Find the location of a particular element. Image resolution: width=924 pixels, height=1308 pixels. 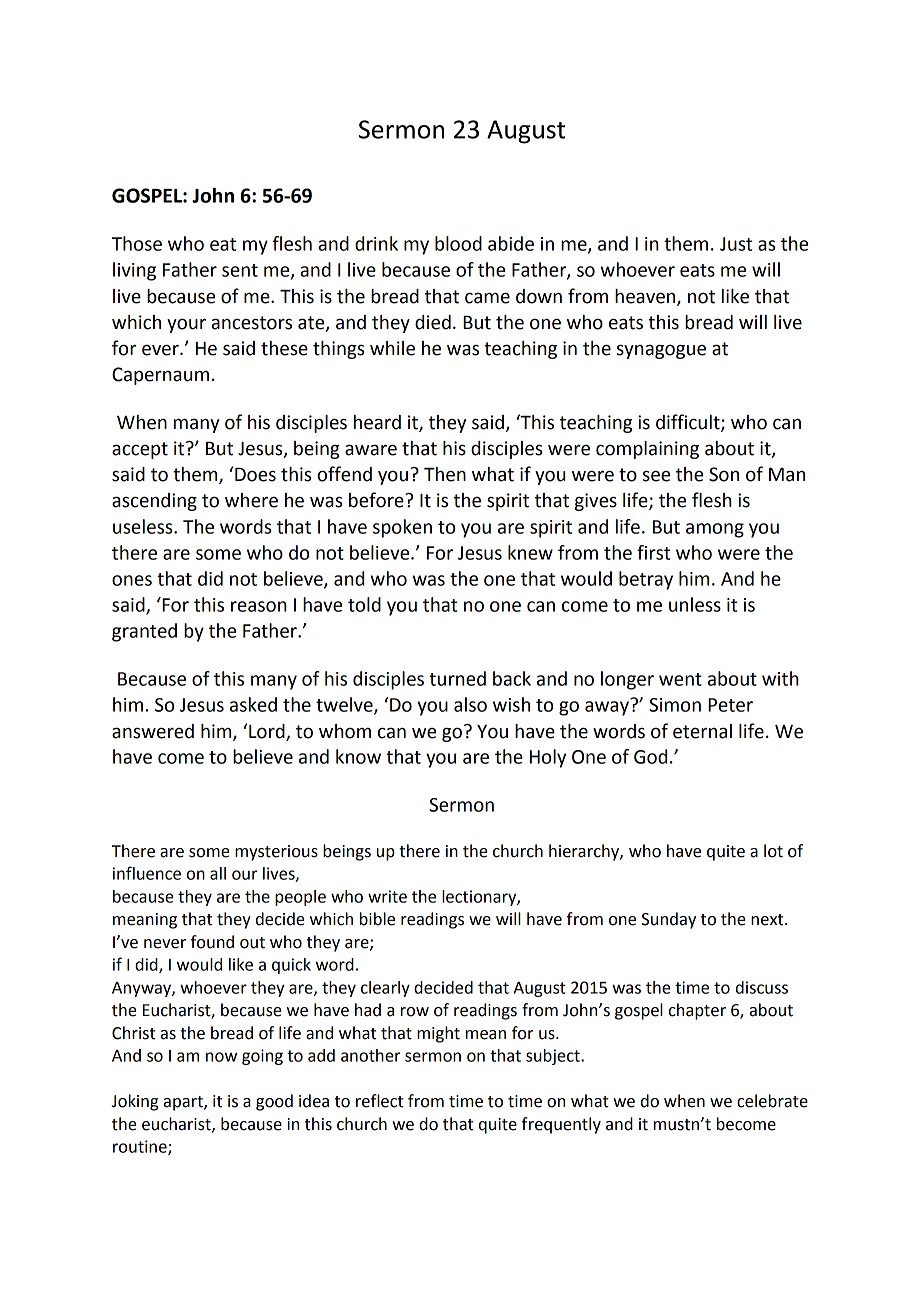

blood is located at coordinates (458, 243).
